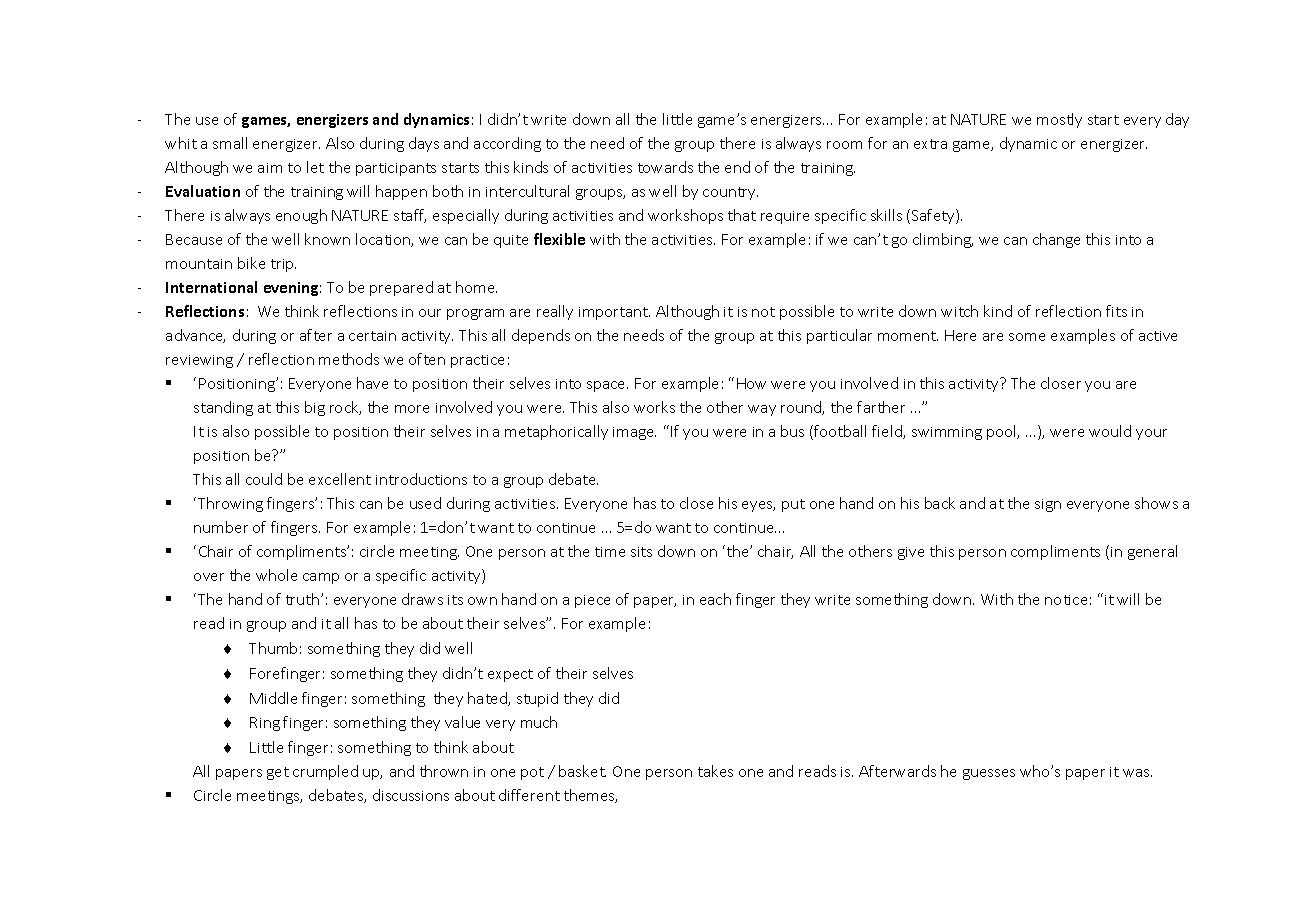 Image resolution: width=1308 pixels, height=924 pixels. I want to click on mostly, so click(1059, 120).
